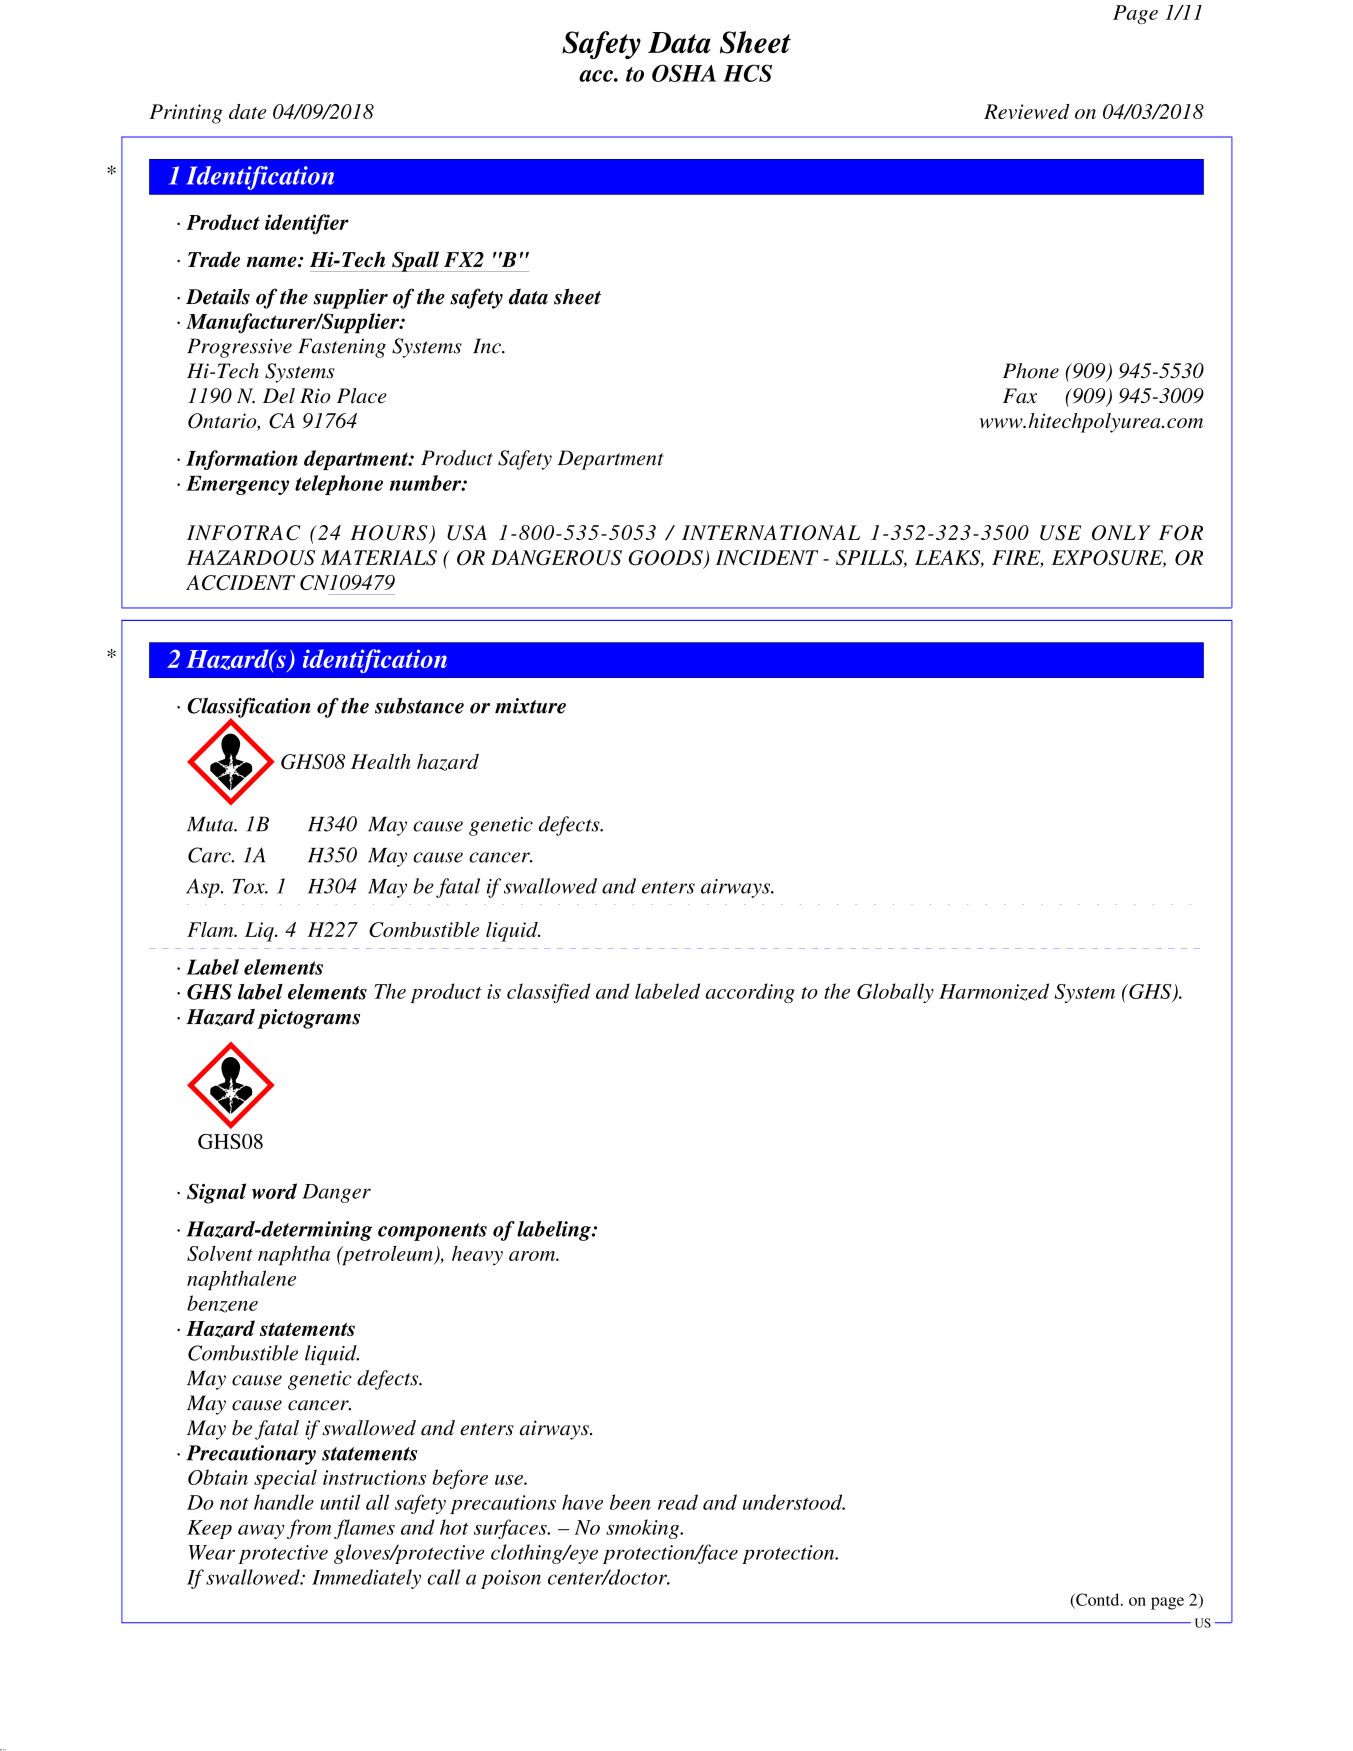 Image resolution: width=1353 pixels, height=1751 pixels. What do you see at coordinates (994, 992) in the image?
I see `Harmonized` at bounding box center [994, 992].
